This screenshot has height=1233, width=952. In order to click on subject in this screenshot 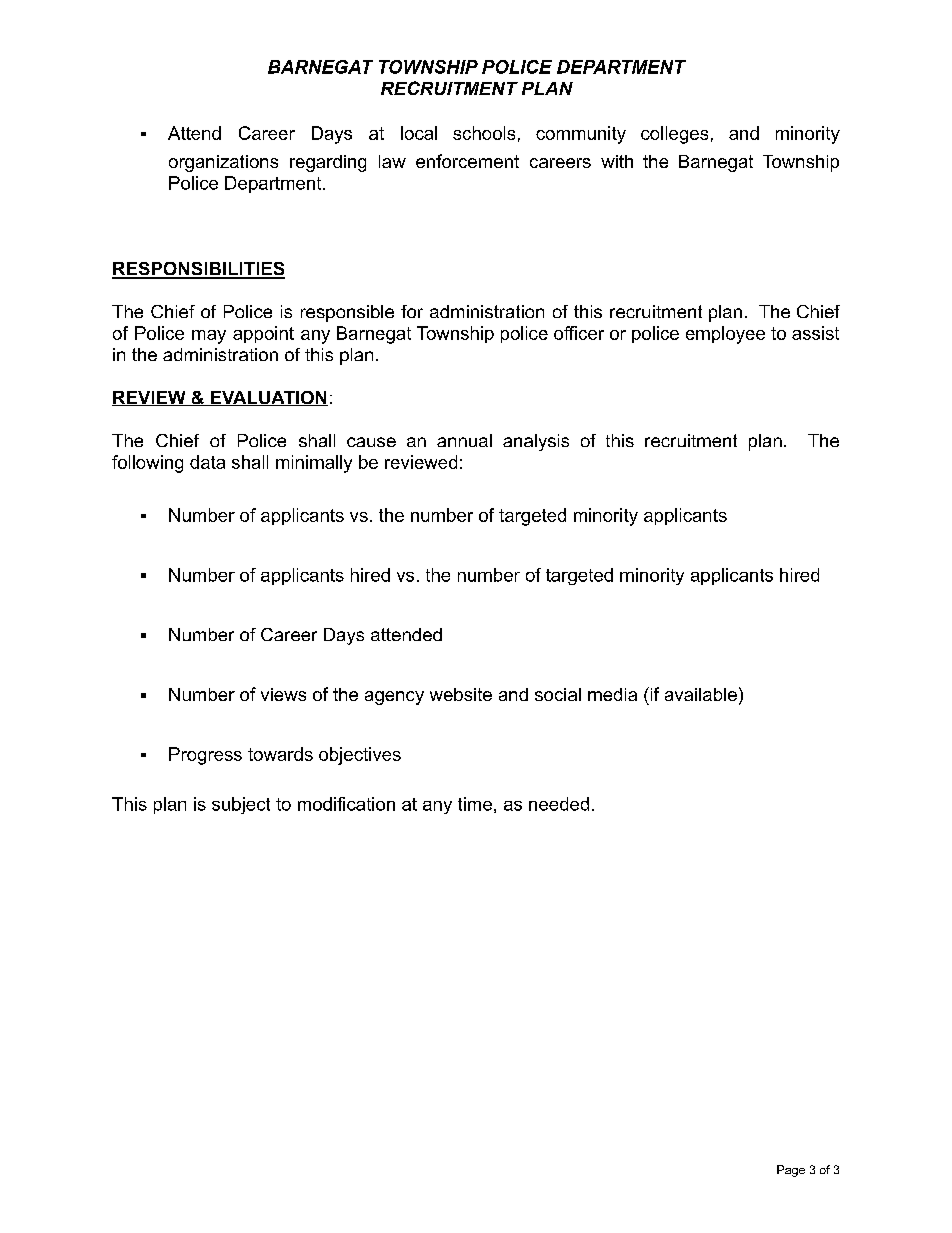, I will do `click(241, 805)`.
